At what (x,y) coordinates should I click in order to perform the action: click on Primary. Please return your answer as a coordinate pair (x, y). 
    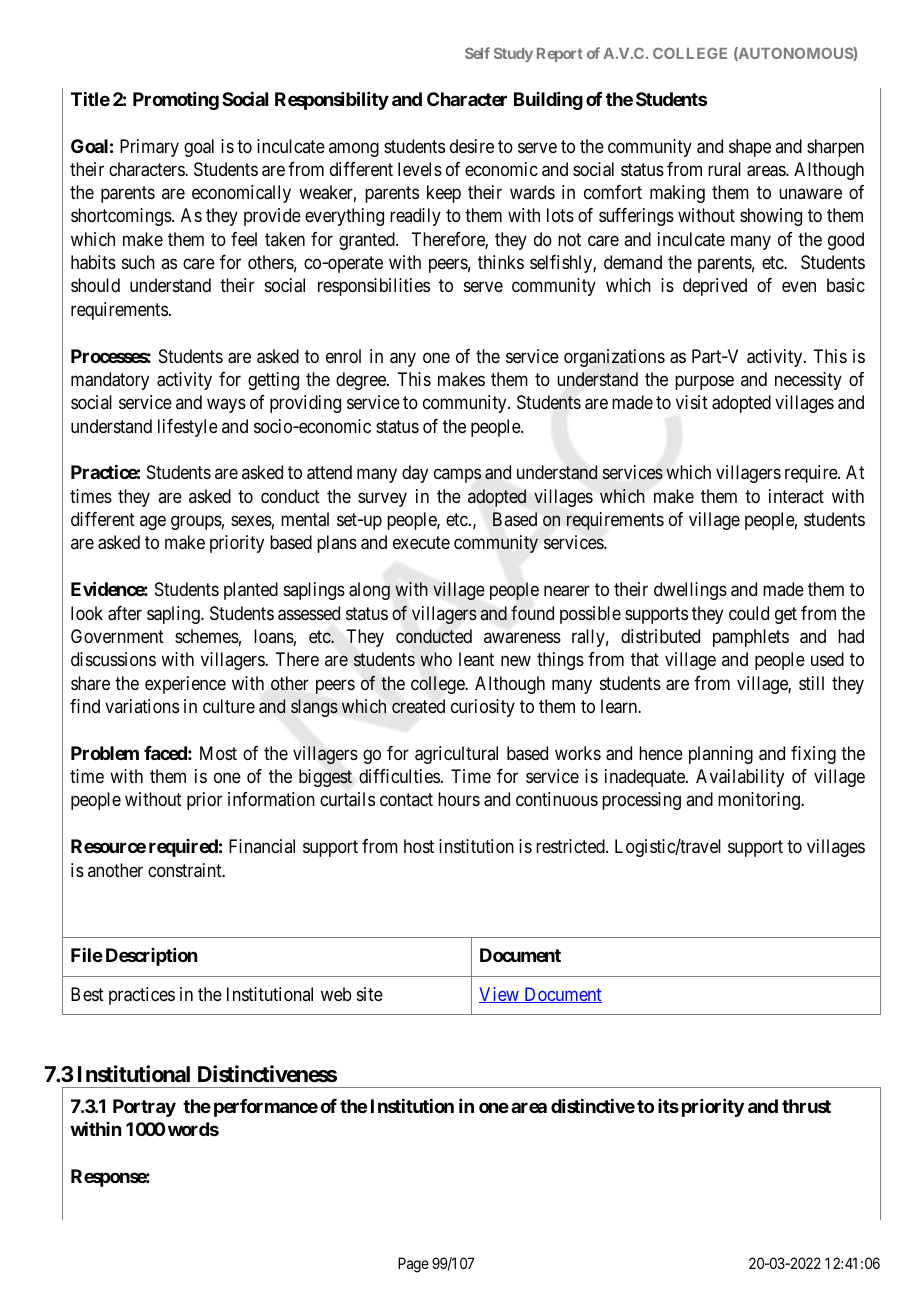
    Looking at the image, I should click on (149, 148).
